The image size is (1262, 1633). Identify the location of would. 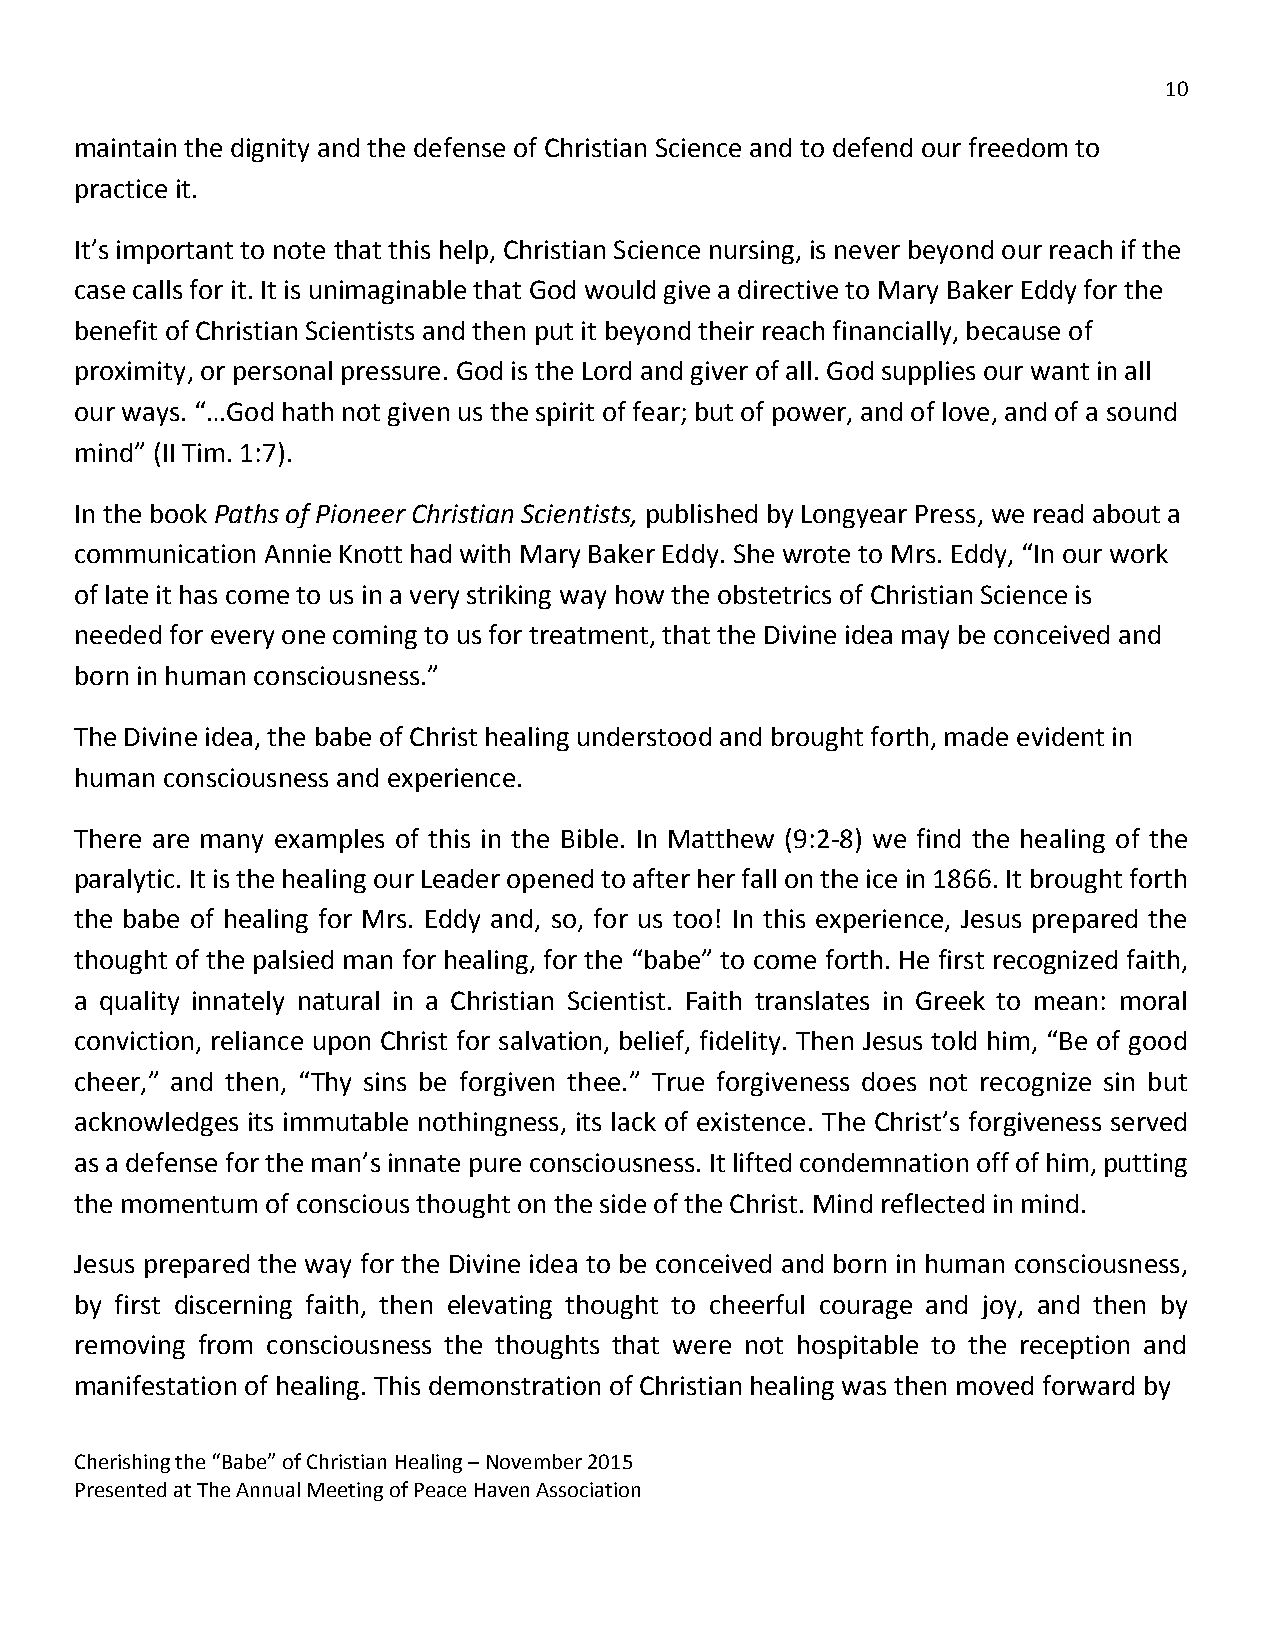
(620, 289).
